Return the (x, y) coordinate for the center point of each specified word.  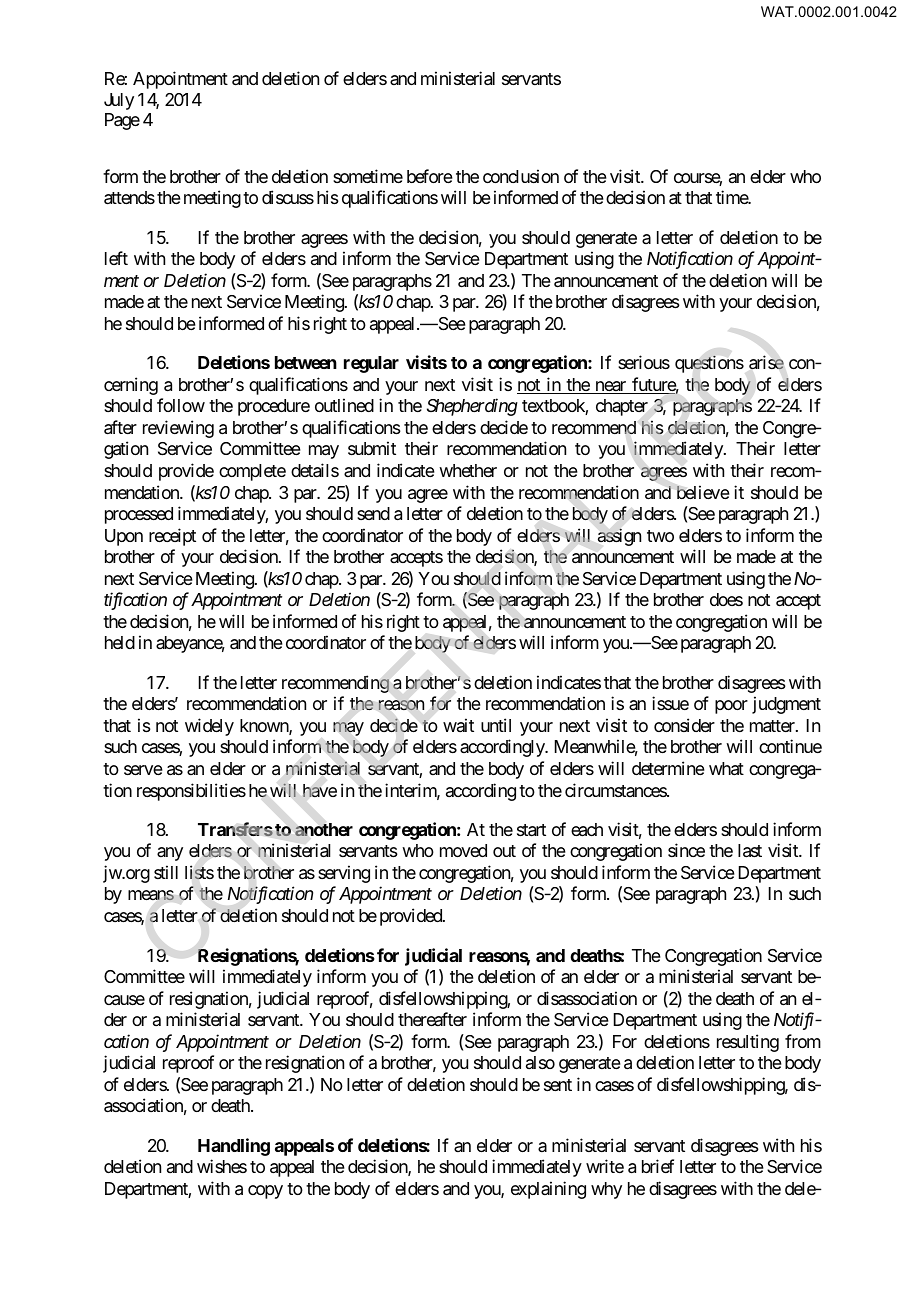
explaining (548, 1190)
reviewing (178, 429)
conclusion (521, 176)
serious (644, 362)
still (166, 872)
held (120, 642)
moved (463, 850)
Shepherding (472, 407)
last (750, 851)
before (430, 176)
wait (458, 725)
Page (122, 121)
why (606, 1190)
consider (684, 725)
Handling (234, 1147)
